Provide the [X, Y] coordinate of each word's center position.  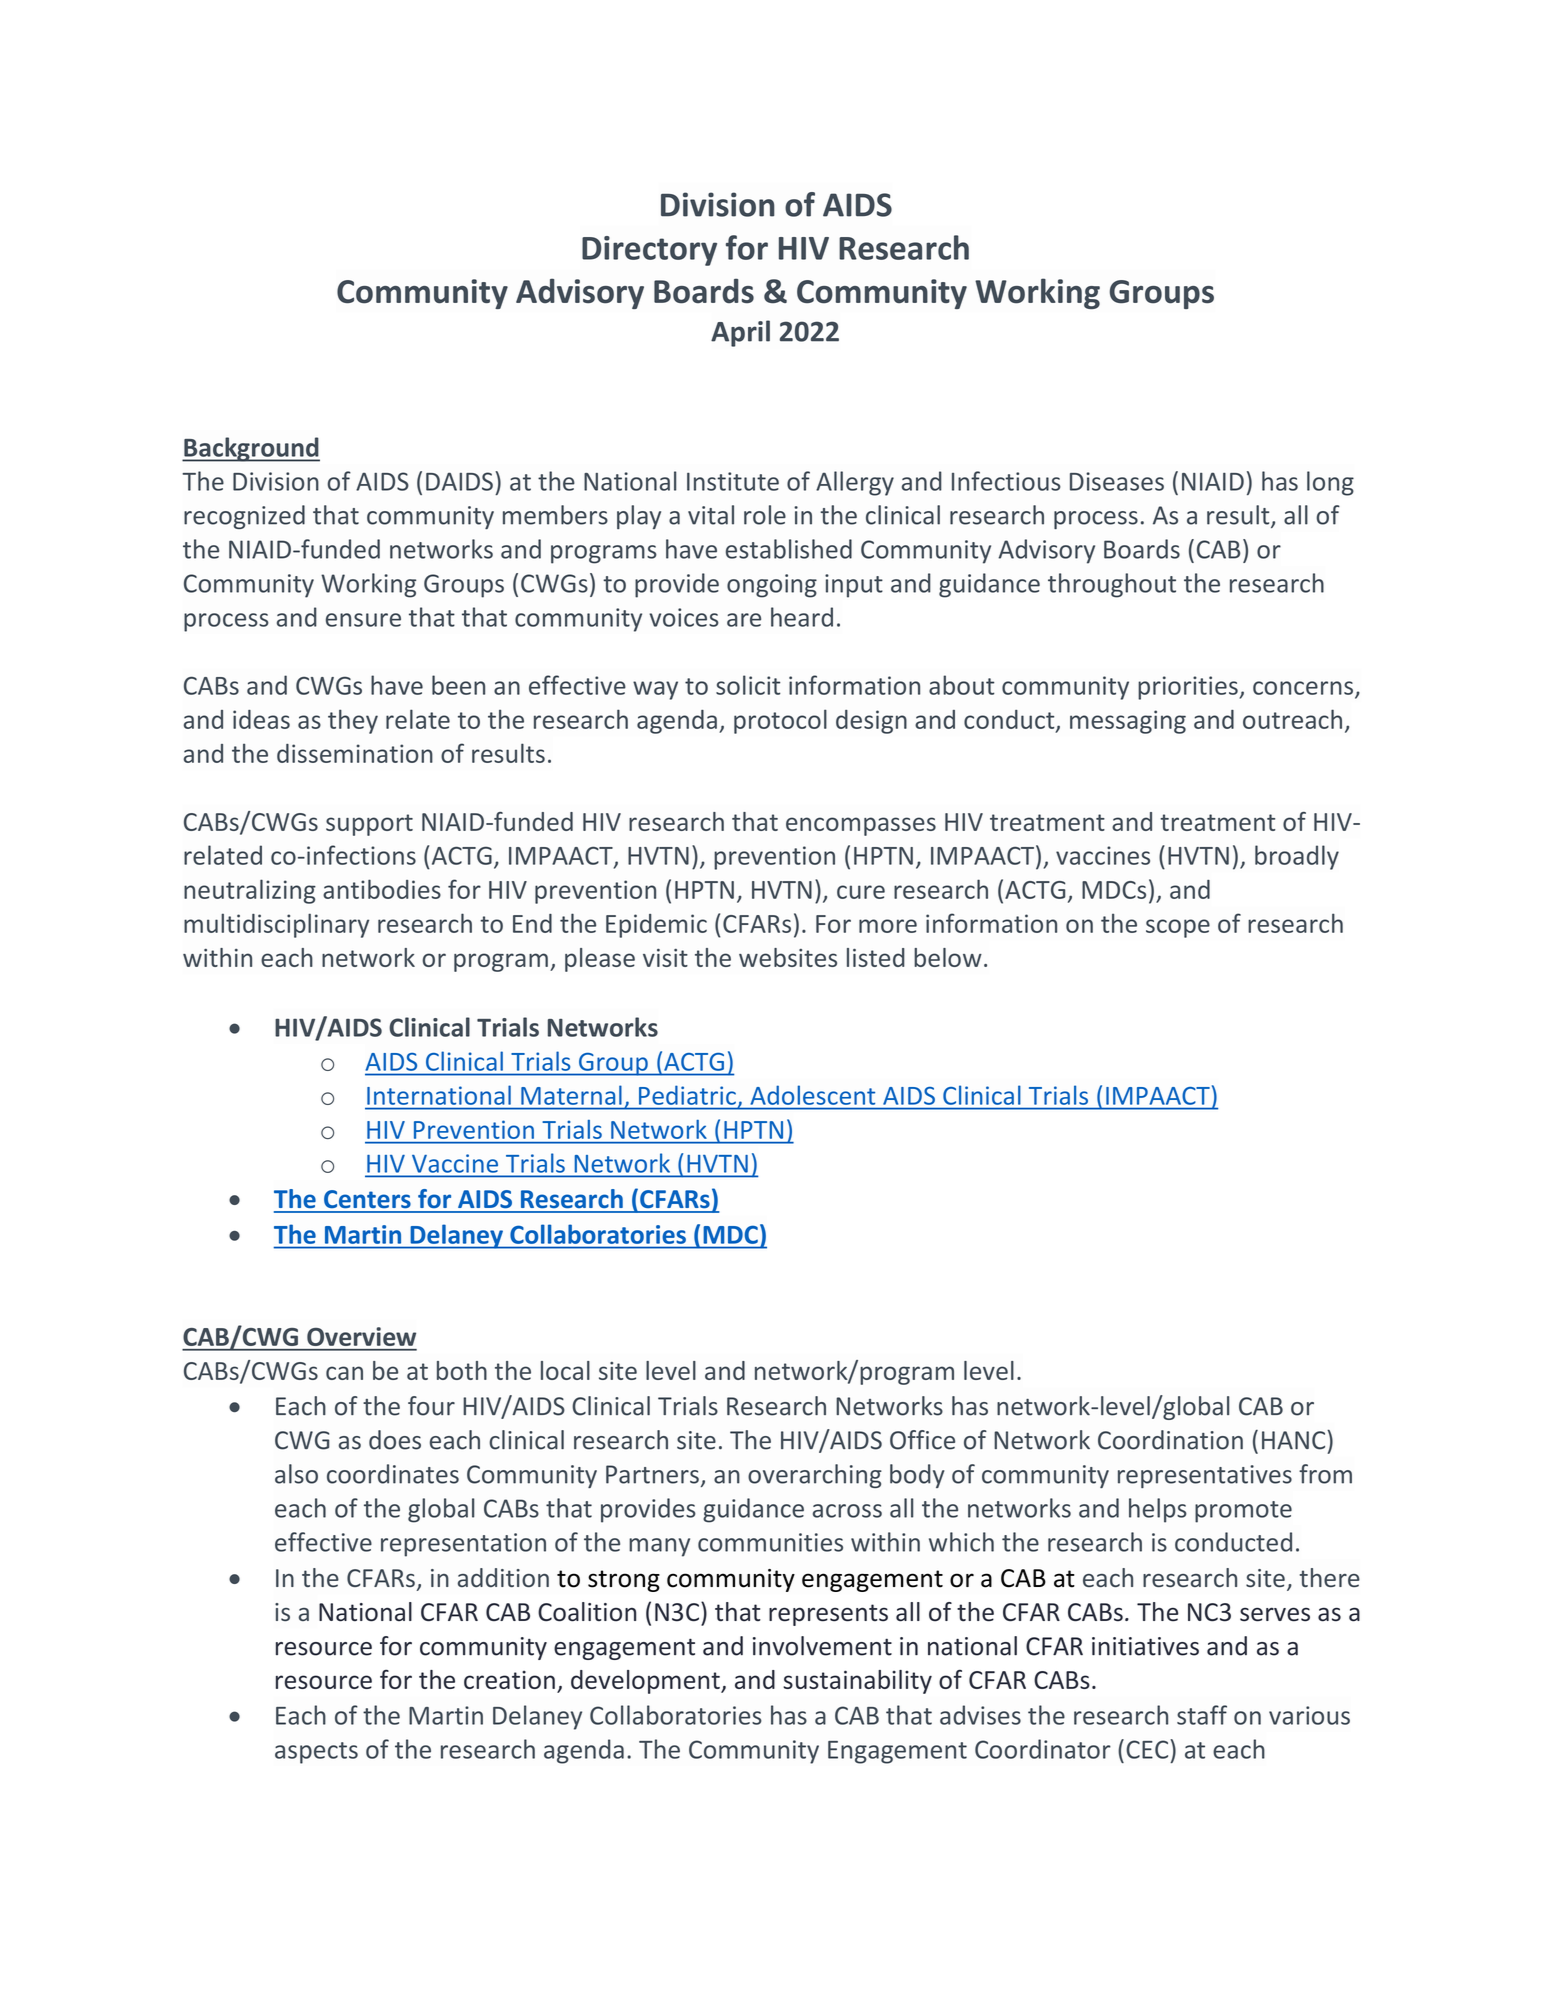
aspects [316, 1753]
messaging [1128, 722]
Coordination [1170, 1440]
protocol [780, 721]
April [740, 333]
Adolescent [813, 1095]
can [344, 1373]
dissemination [355, 753]
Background [251, 449]
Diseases [1117, 481]
